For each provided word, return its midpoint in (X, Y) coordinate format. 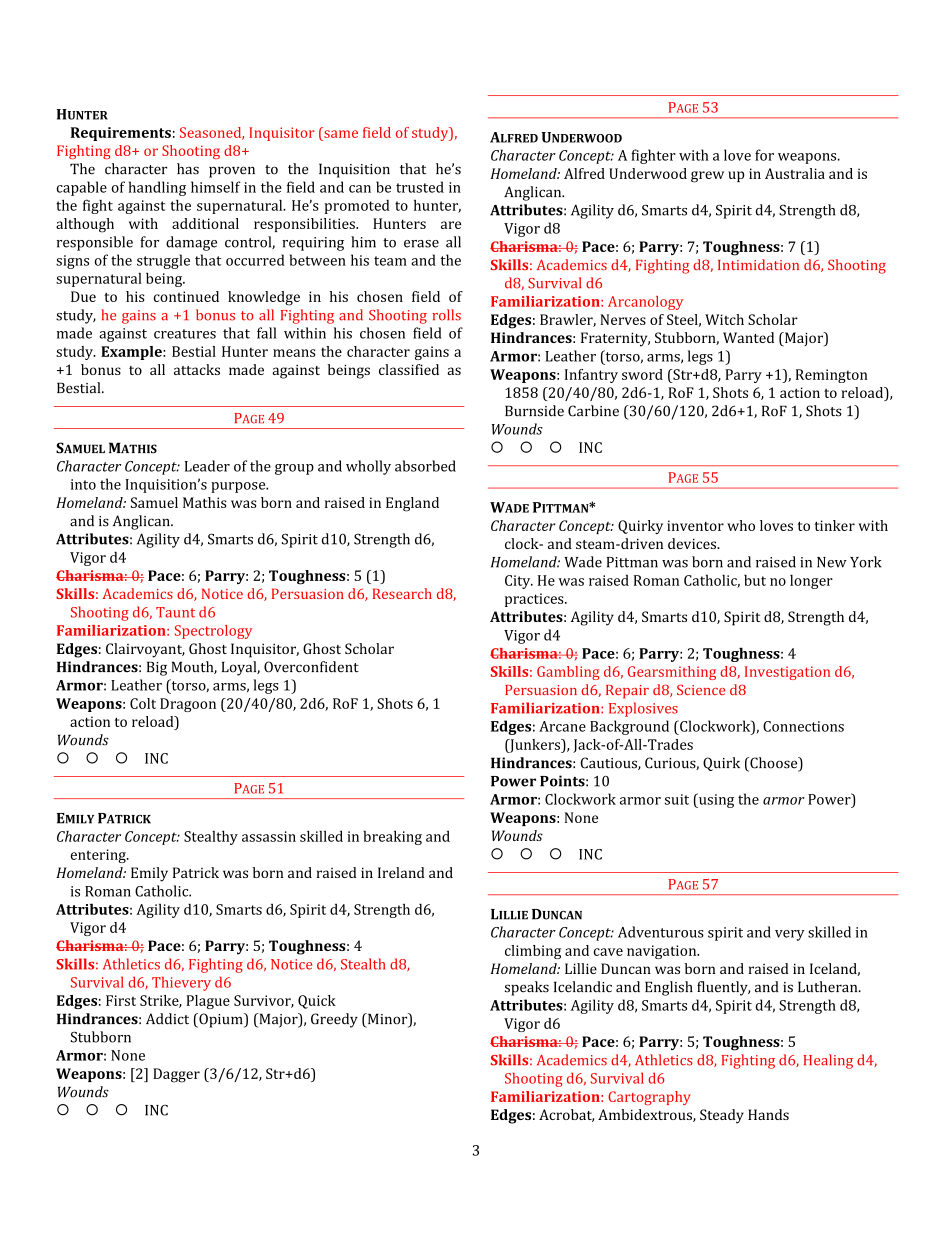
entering (99, 856)
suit (677, 799)
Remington (832, 376)
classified (409, 369)
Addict (167, 1019)
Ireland (401, 872)
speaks (527, 988)
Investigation (787, 673)
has (188, 169)
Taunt (175, 612)
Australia (795, 173)
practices (535, 600)
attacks (197, 369)
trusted (420, 187)
